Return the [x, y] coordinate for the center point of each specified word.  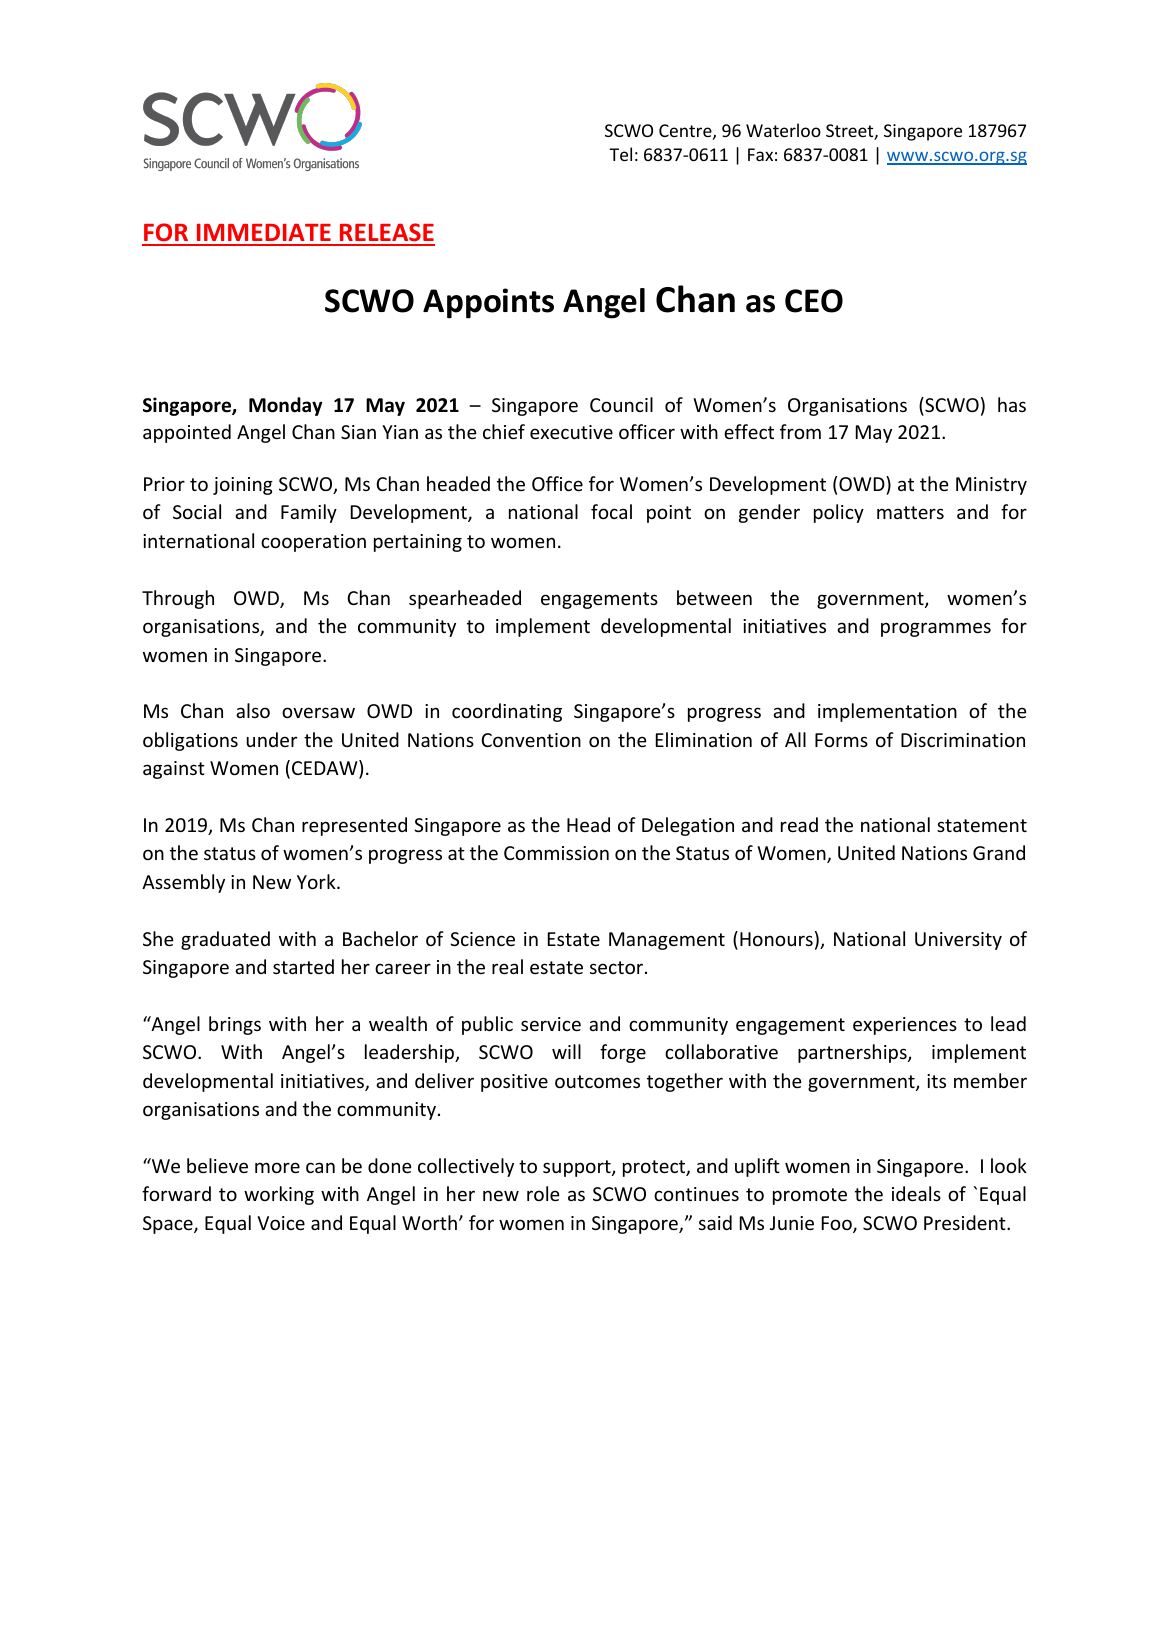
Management [667, 941]
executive [571, 432]
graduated [225, 940]
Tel [620, 154]
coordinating [507, 712]
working [279, 1195]
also [253, 710]
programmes [936, 629]
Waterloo [783, 130]
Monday [286, 406]
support [578, 1168]
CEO [814, 301]
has [1012, 404]
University [958, 941]
